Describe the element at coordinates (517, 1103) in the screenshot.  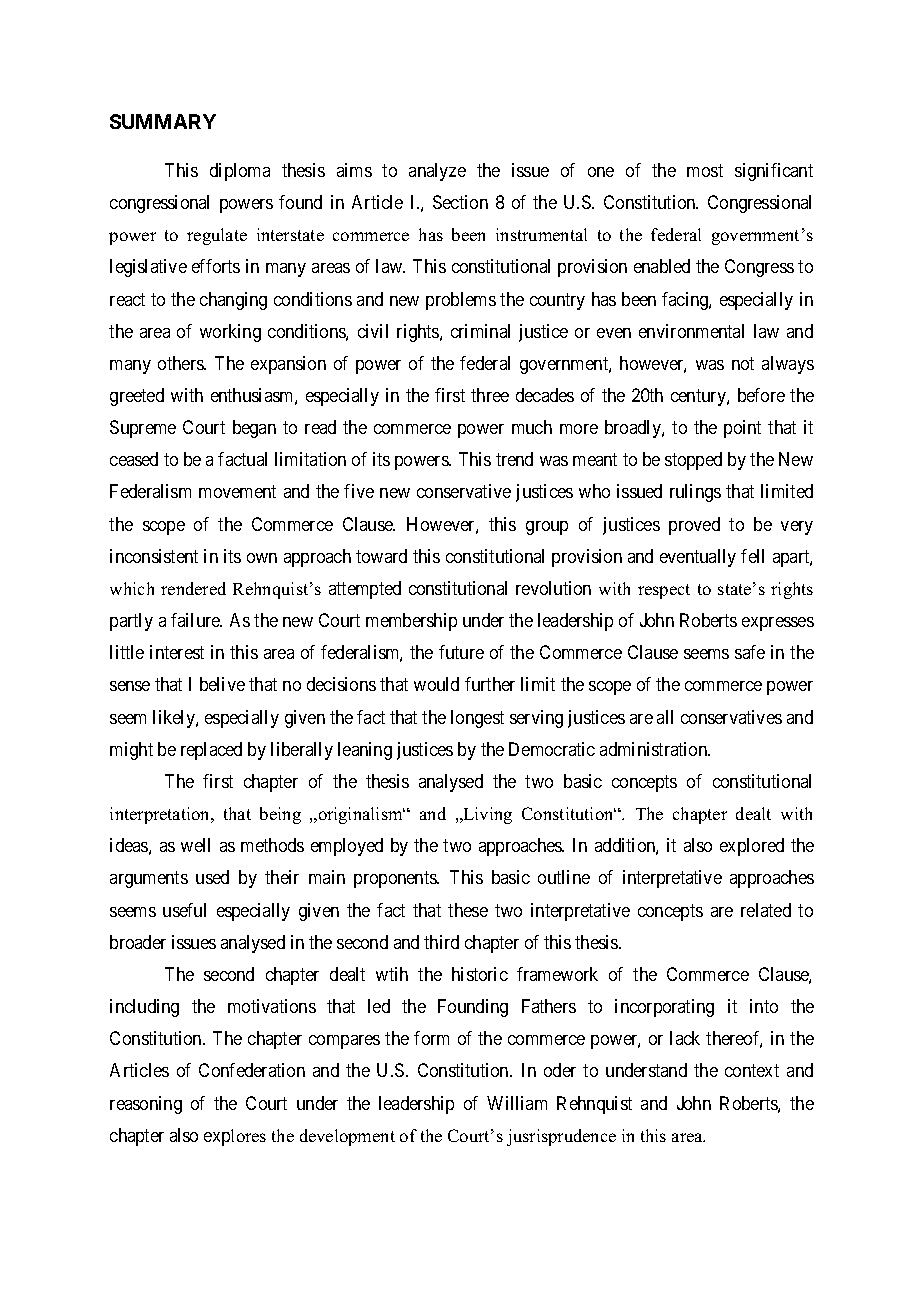
I see `William` at that location.
